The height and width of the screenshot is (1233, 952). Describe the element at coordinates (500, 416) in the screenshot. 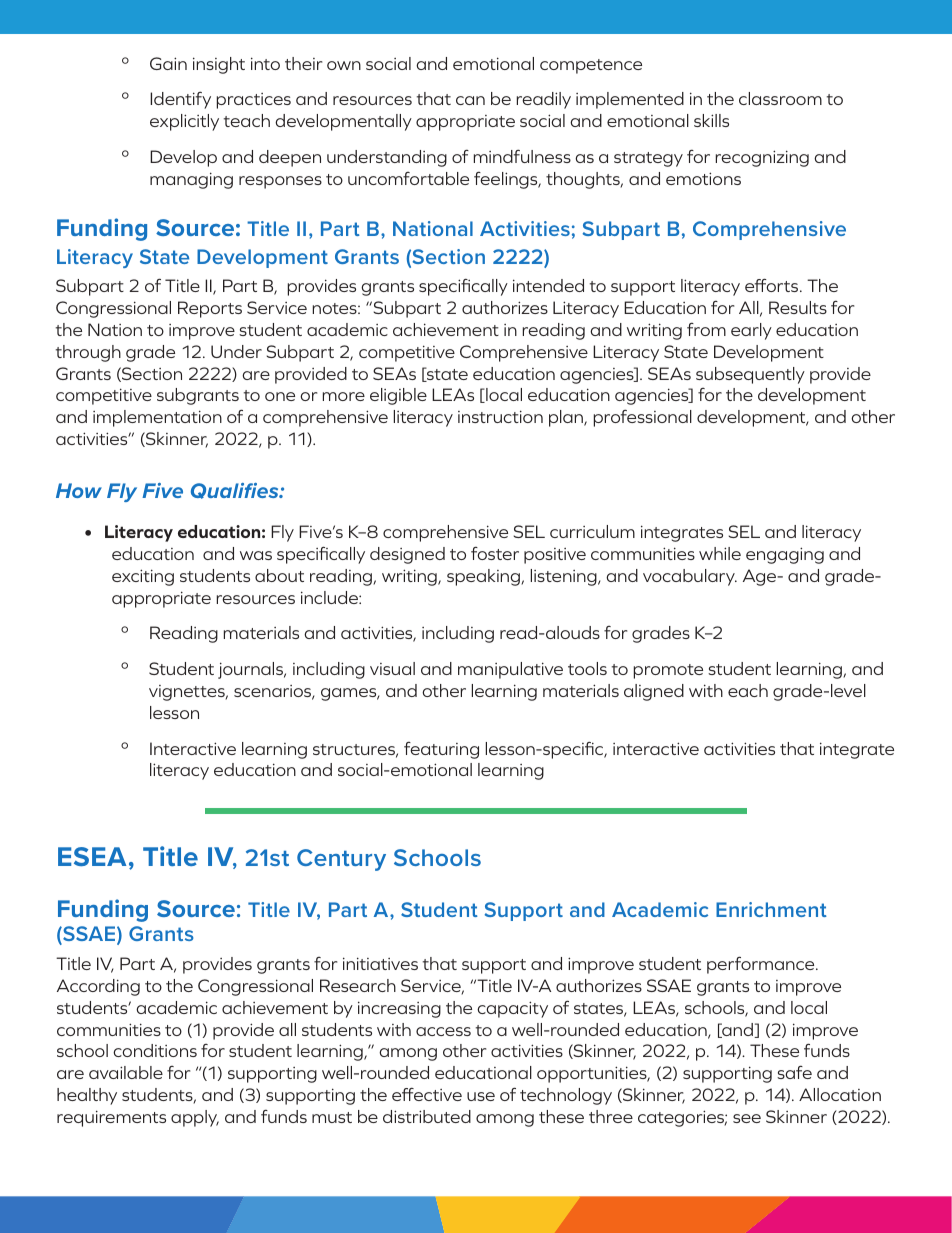

I see `instruction` at that location.
